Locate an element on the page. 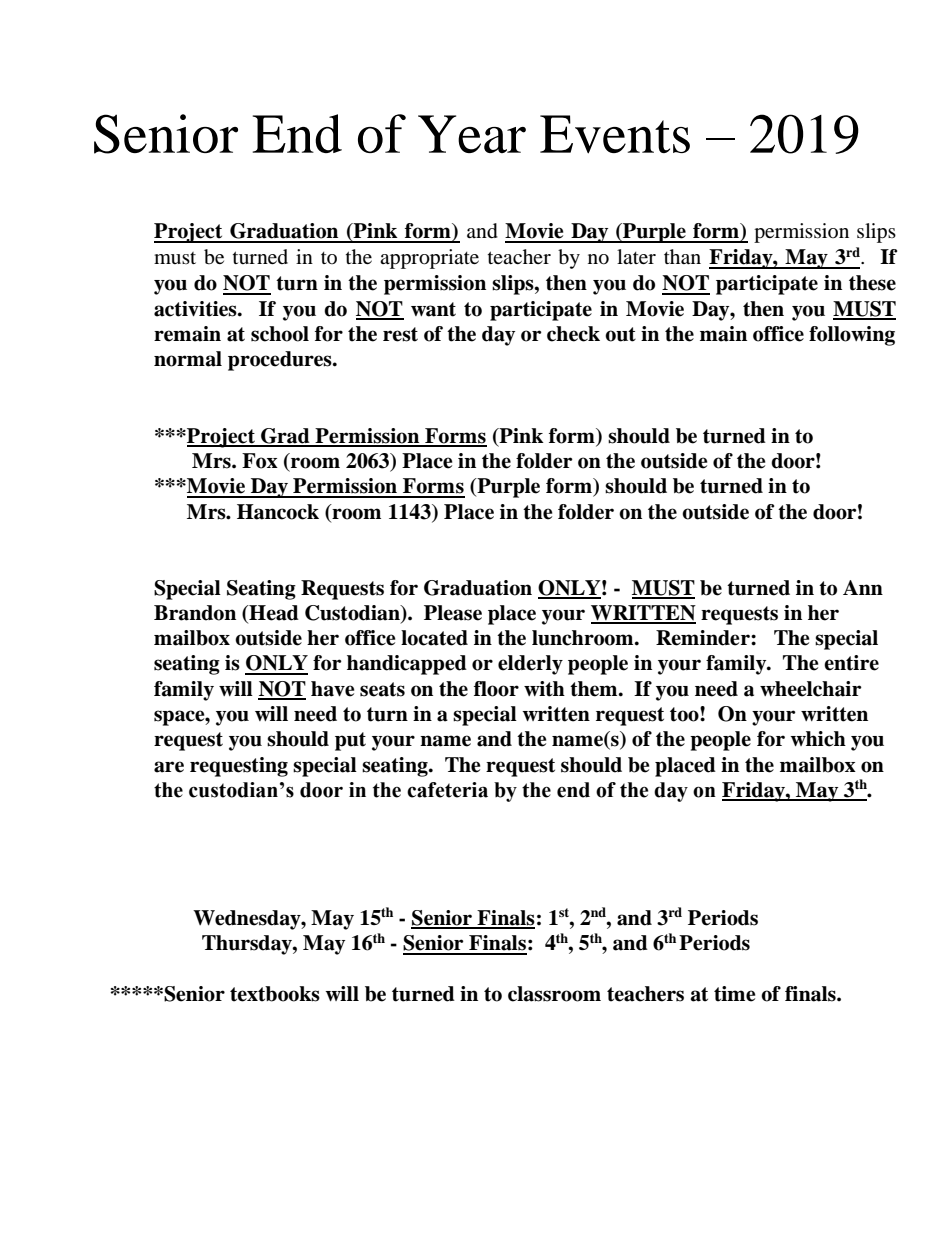 The height and width of the page is (1233, 952). following is located at coordinates (852, 336).
